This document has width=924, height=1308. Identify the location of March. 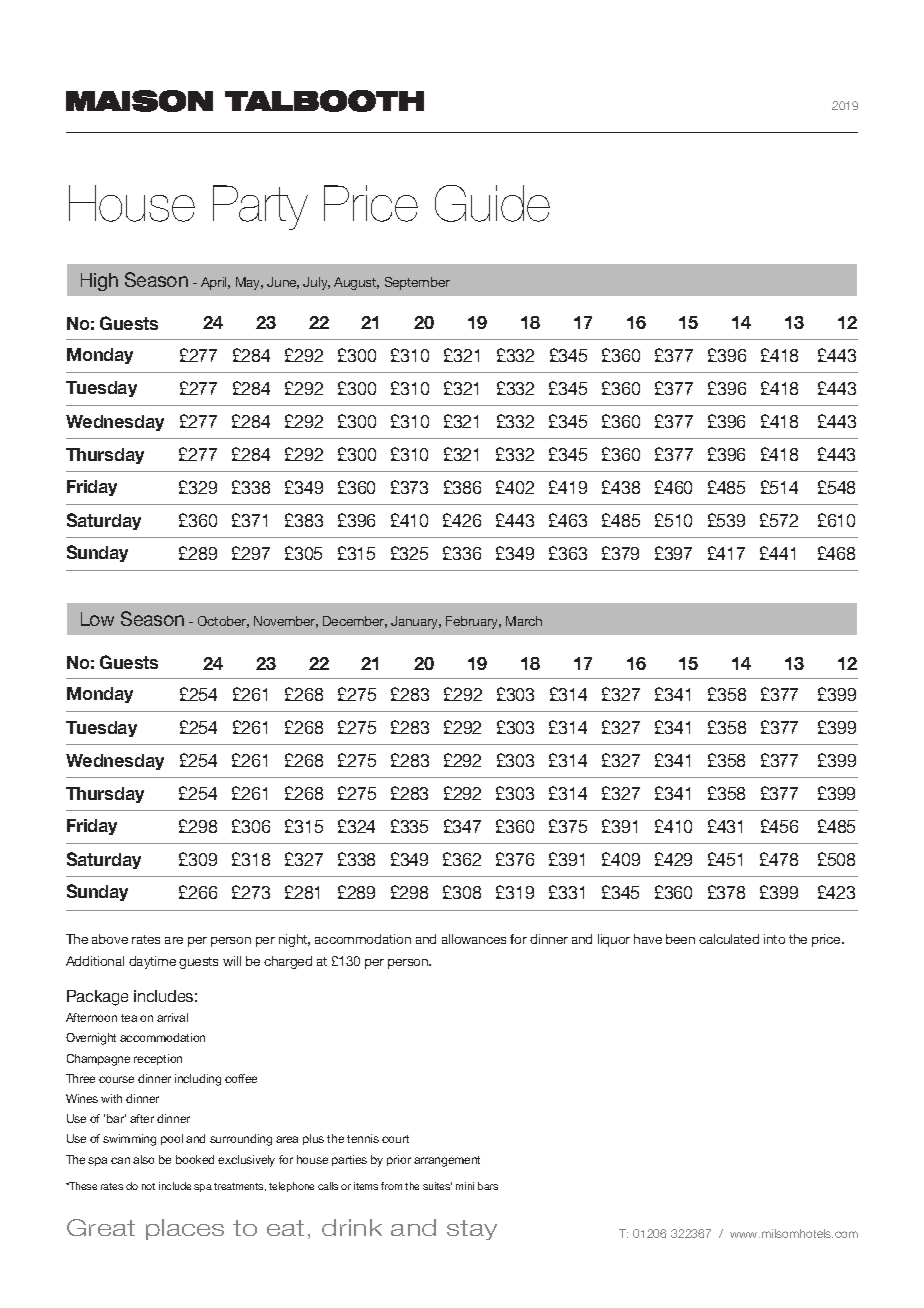
(524, 621).
